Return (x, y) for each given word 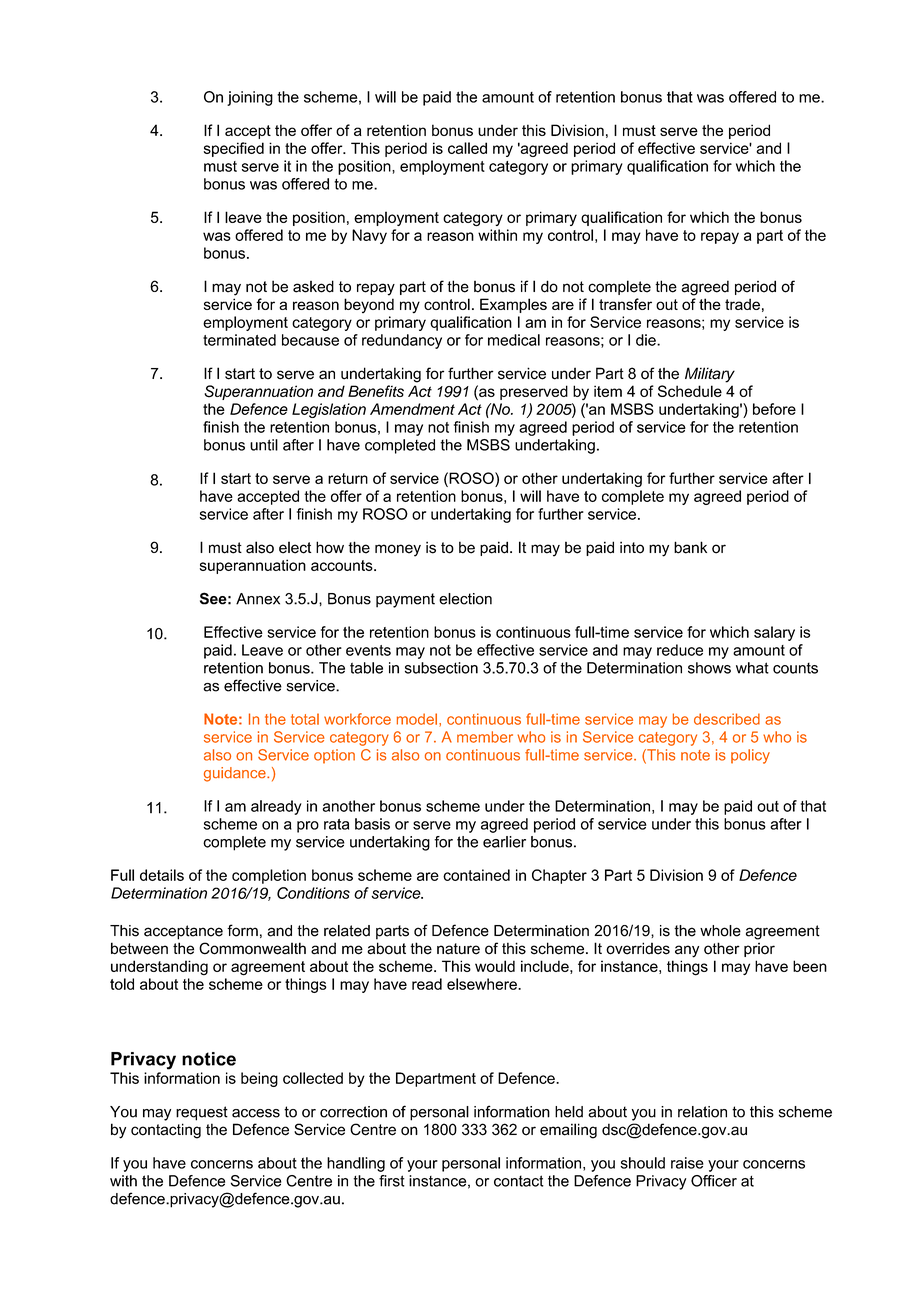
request (202, 1113)
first (392, 1181)
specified (234, 149)
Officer (714, 1181)
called (467, 148)
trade (742, 304)
